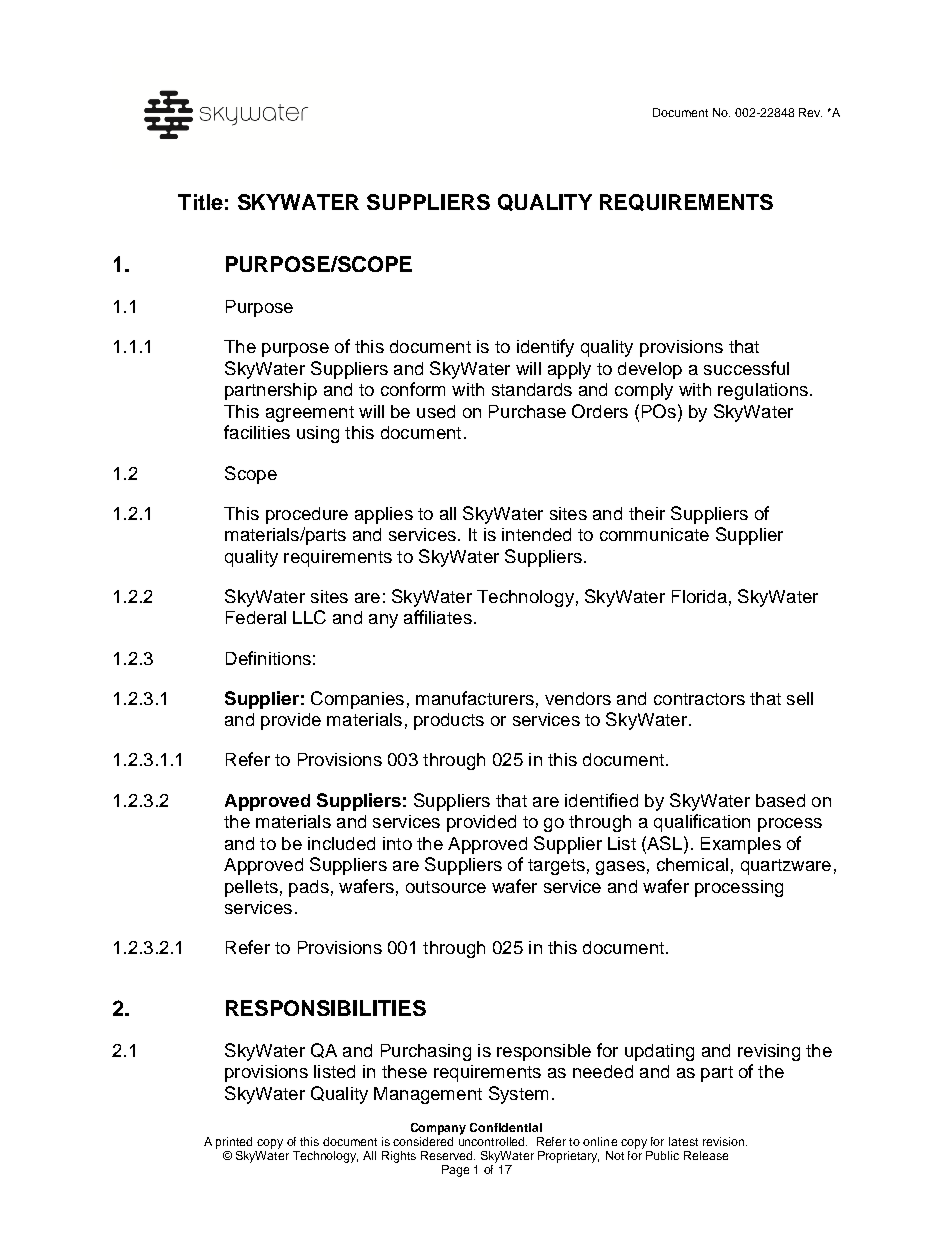  What do you see at coordinates (326, 1008) in the page?
I see `RESPONSIBILITIES` at bounding box center [326, 1008].
